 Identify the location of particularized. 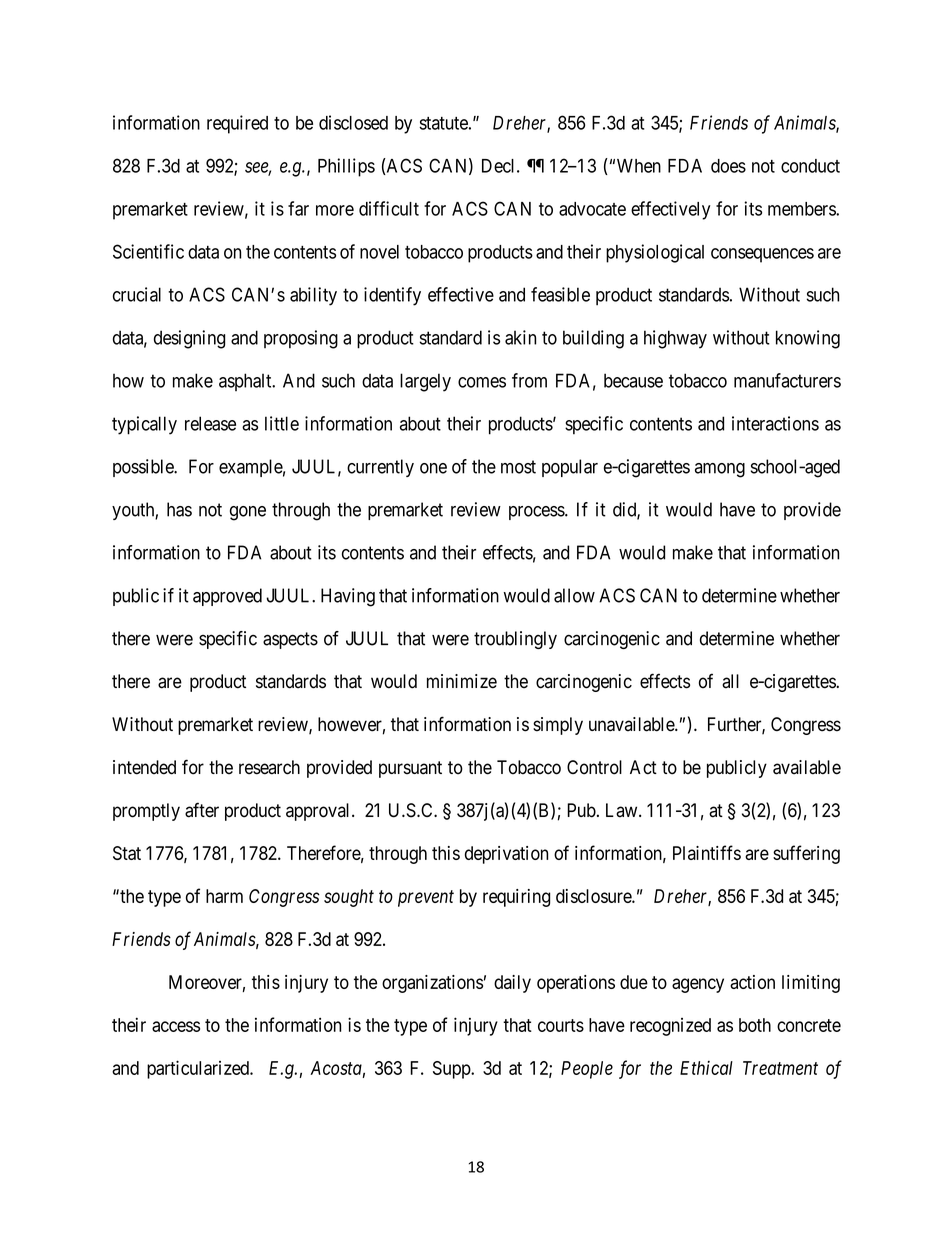
(199, 1069).
